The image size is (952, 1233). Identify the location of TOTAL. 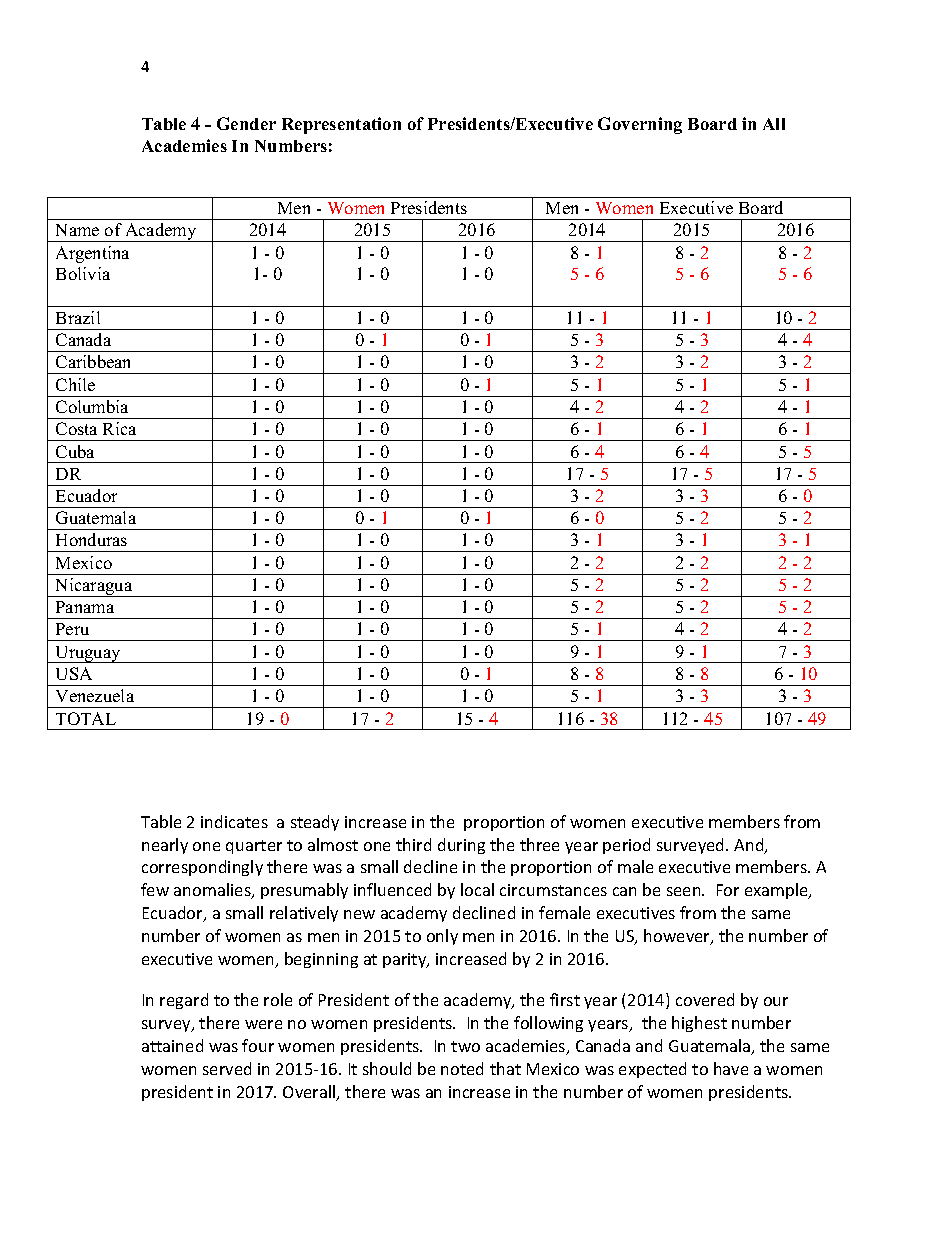
(86, 718).
